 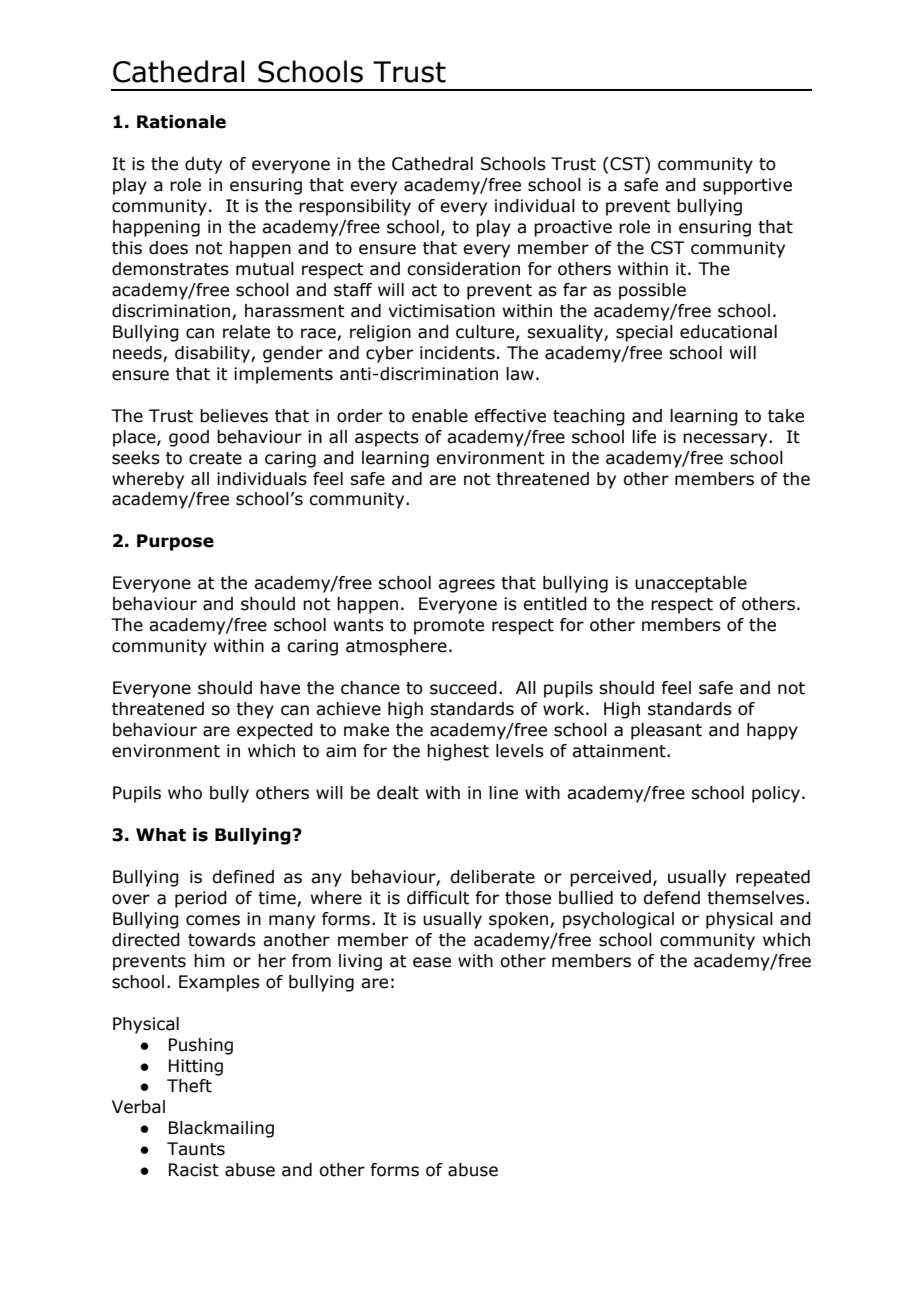 I want to click on Taunts, so click(x=196, y=1149).
